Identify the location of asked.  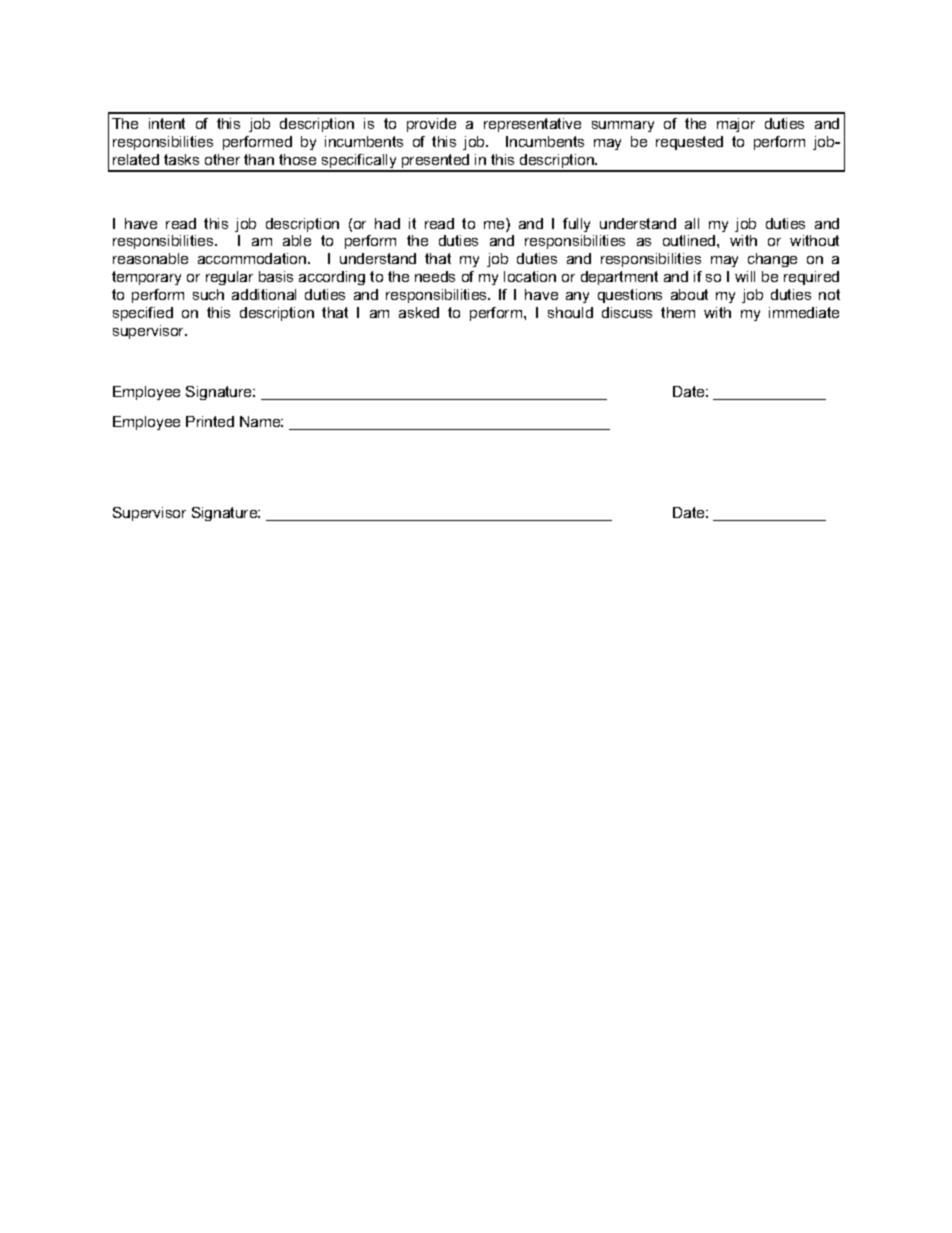
(419, 312).
